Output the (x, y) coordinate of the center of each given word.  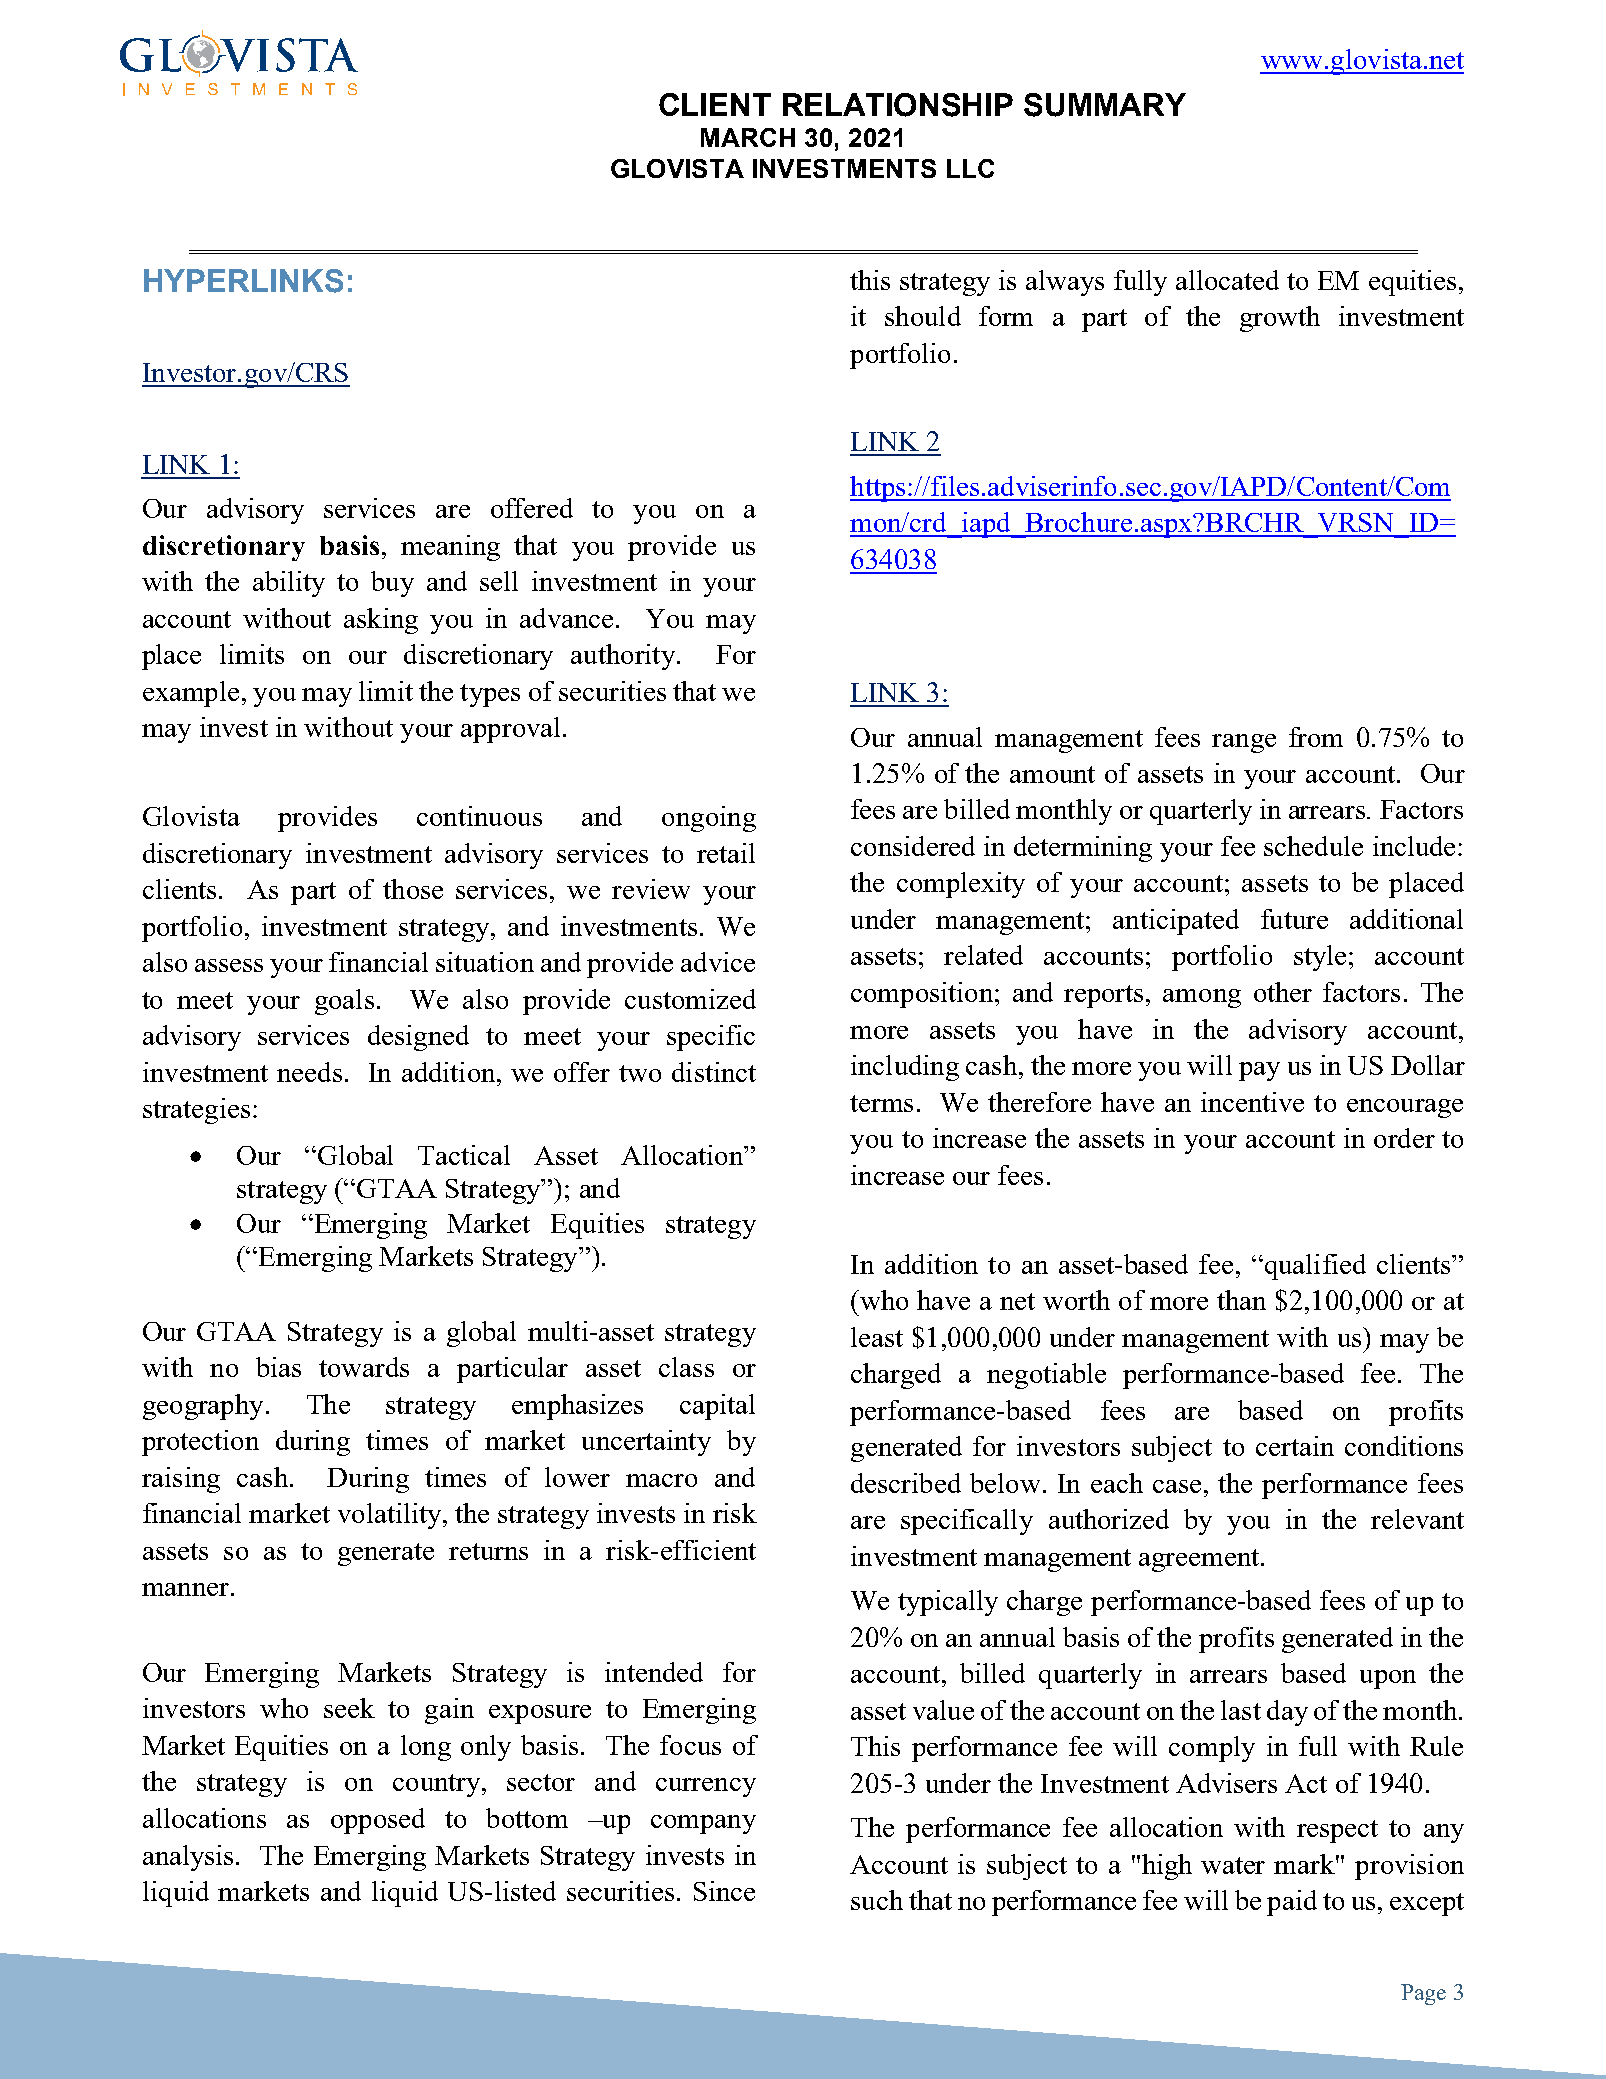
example (191, 694)
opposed (378, 1821)
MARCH (748, 137)
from (1316, 737)
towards (364, 1367)
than (1241, 1300)
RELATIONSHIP (898, 105)
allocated (1227, 280)
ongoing (709, 819)
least (877, 1337)
